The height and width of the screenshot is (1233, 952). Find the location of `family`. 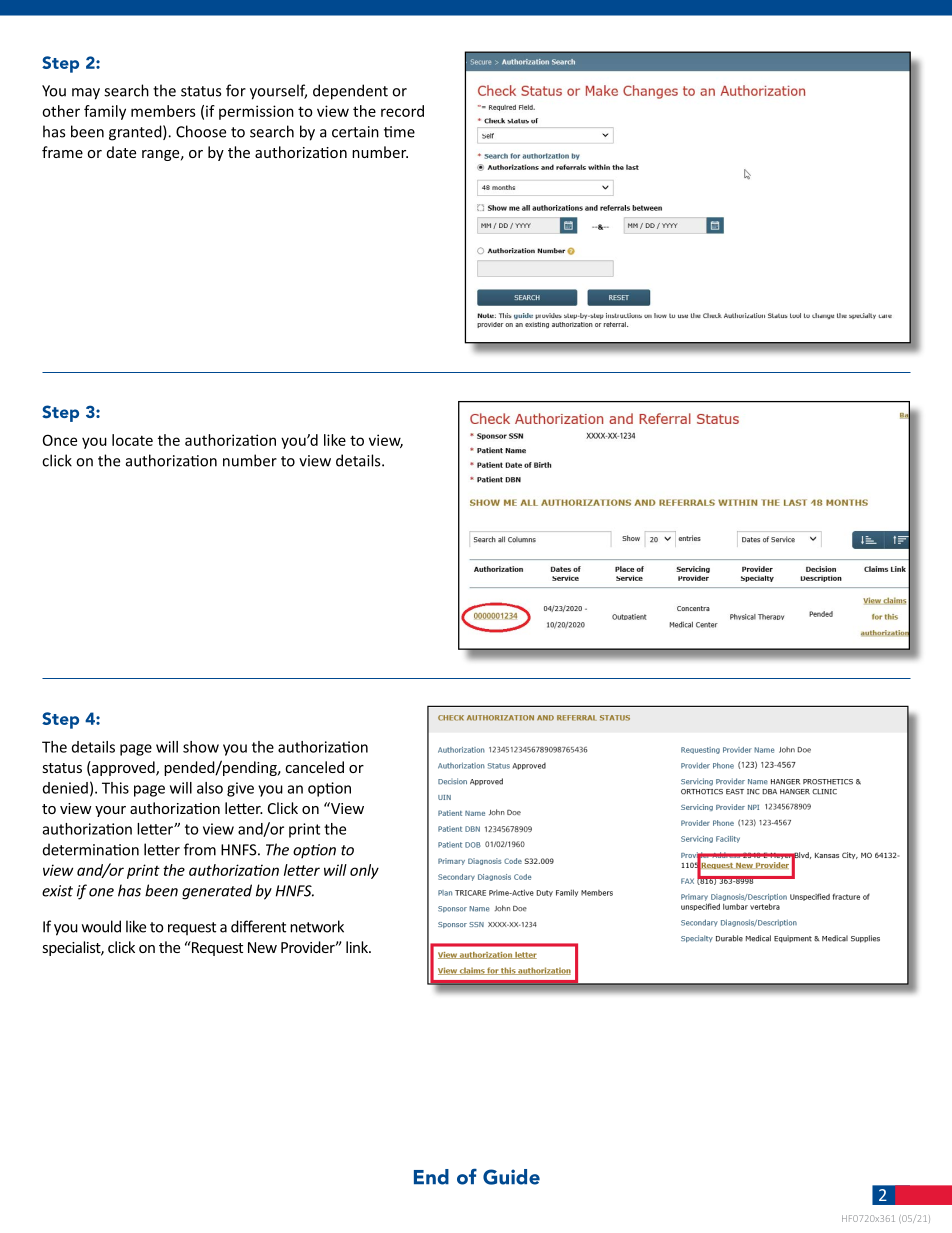

family is located at coordinates (105, 112).
